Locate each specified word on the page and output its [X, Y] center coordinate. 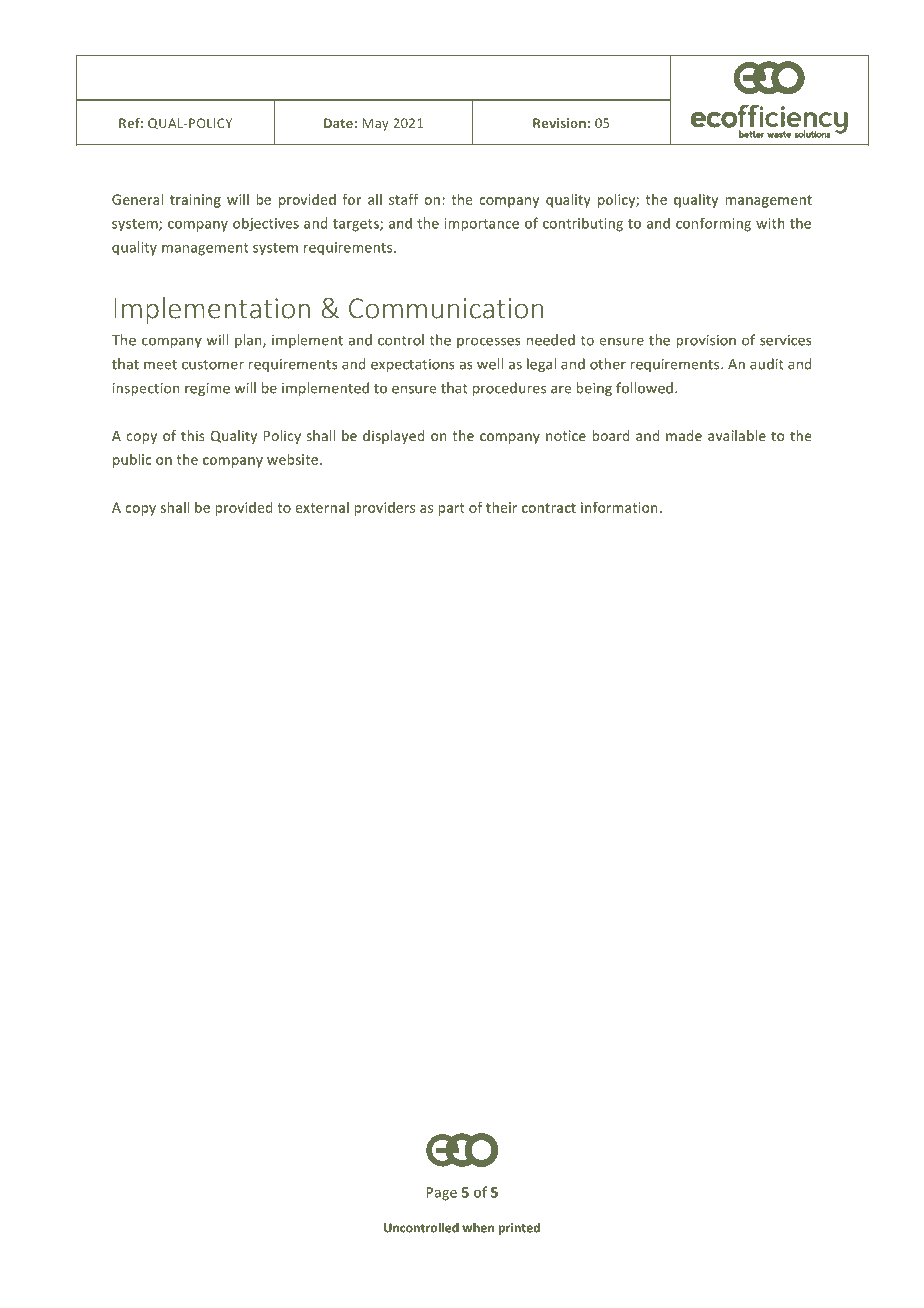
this [193, 435]
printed [519, 1229]
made [684, 435]
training [195, 201]
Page [442, 1194]
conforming [713, 225]
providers [384, 509]
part [451, 509]
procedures [509, 389]
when [478, 1227]
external [322, 507]
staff [404, 199]
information [619, 507]
